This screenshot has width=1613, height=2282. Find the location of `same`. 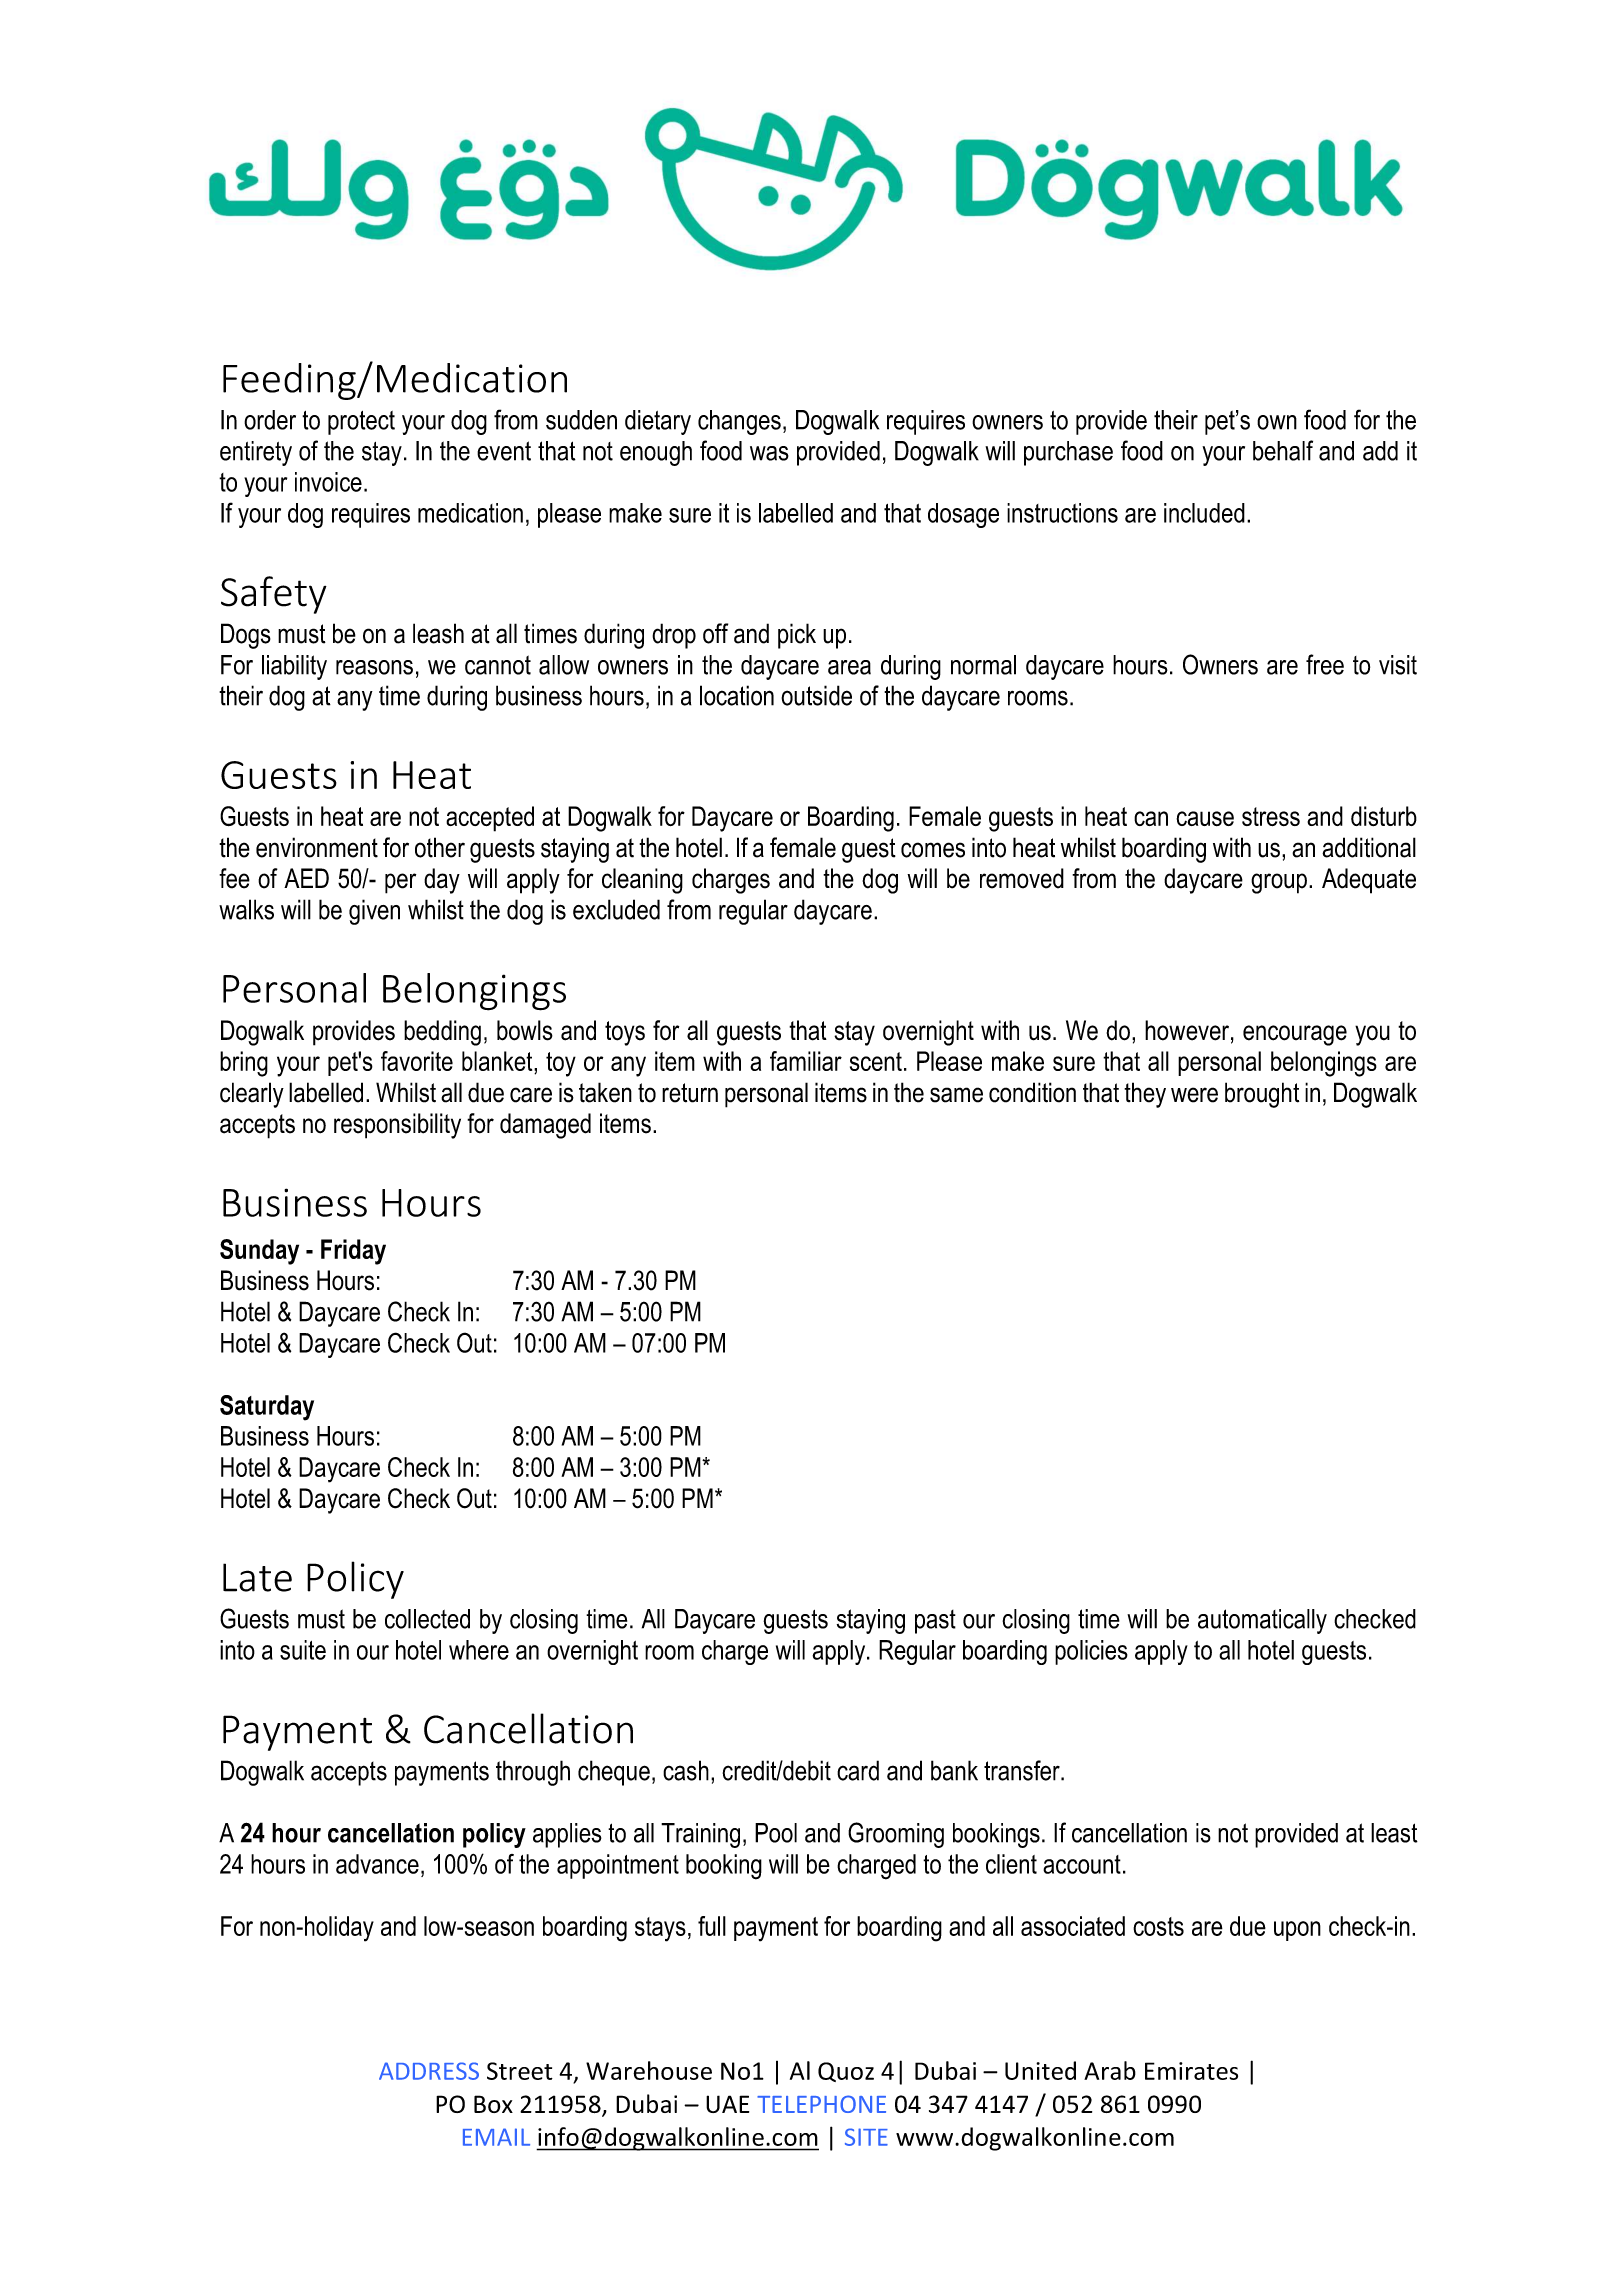

same is located at coordinates (956, 1095).
